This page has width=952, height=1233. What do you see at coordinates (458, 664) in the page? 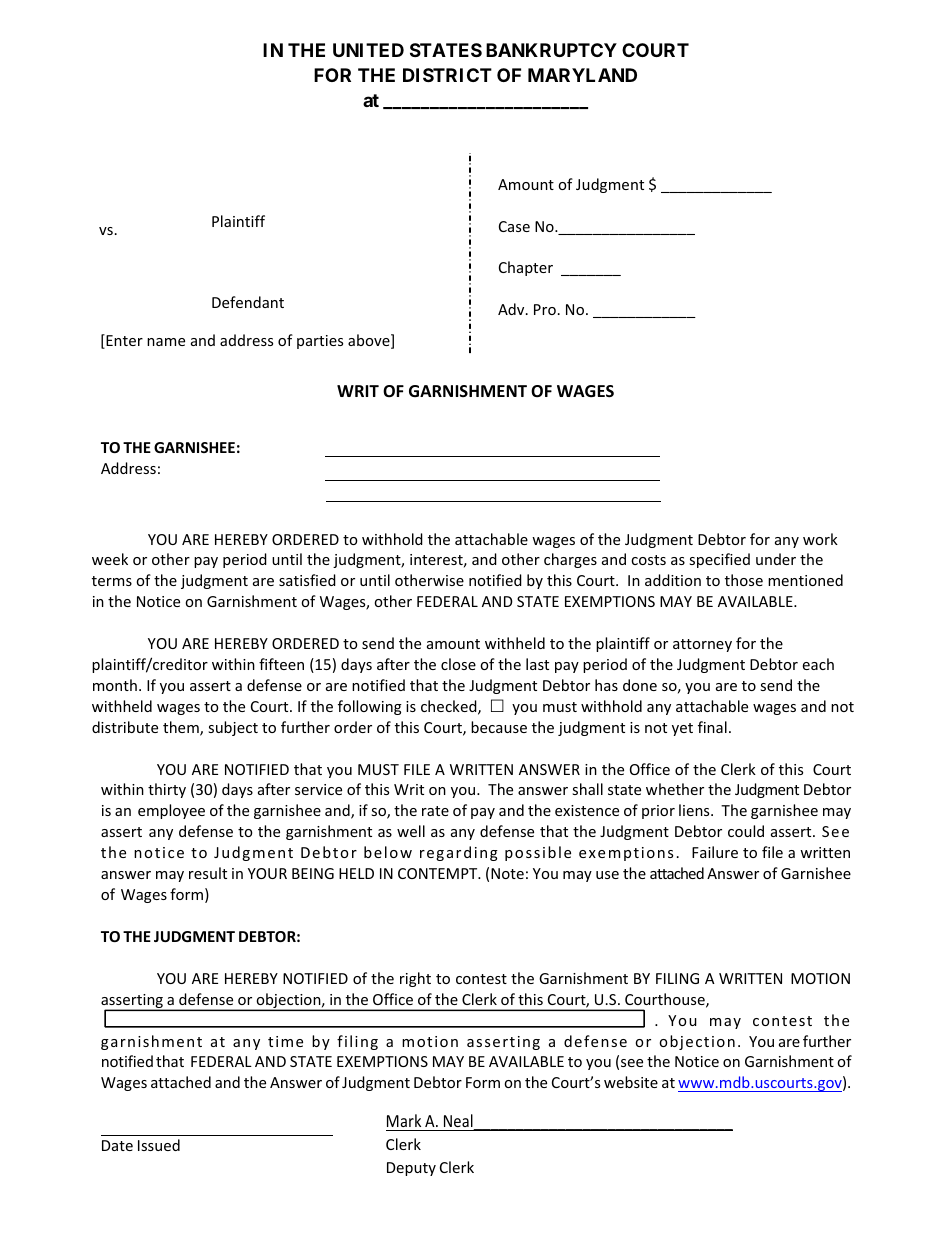
I see `close` at bounding box center [458, 664].
